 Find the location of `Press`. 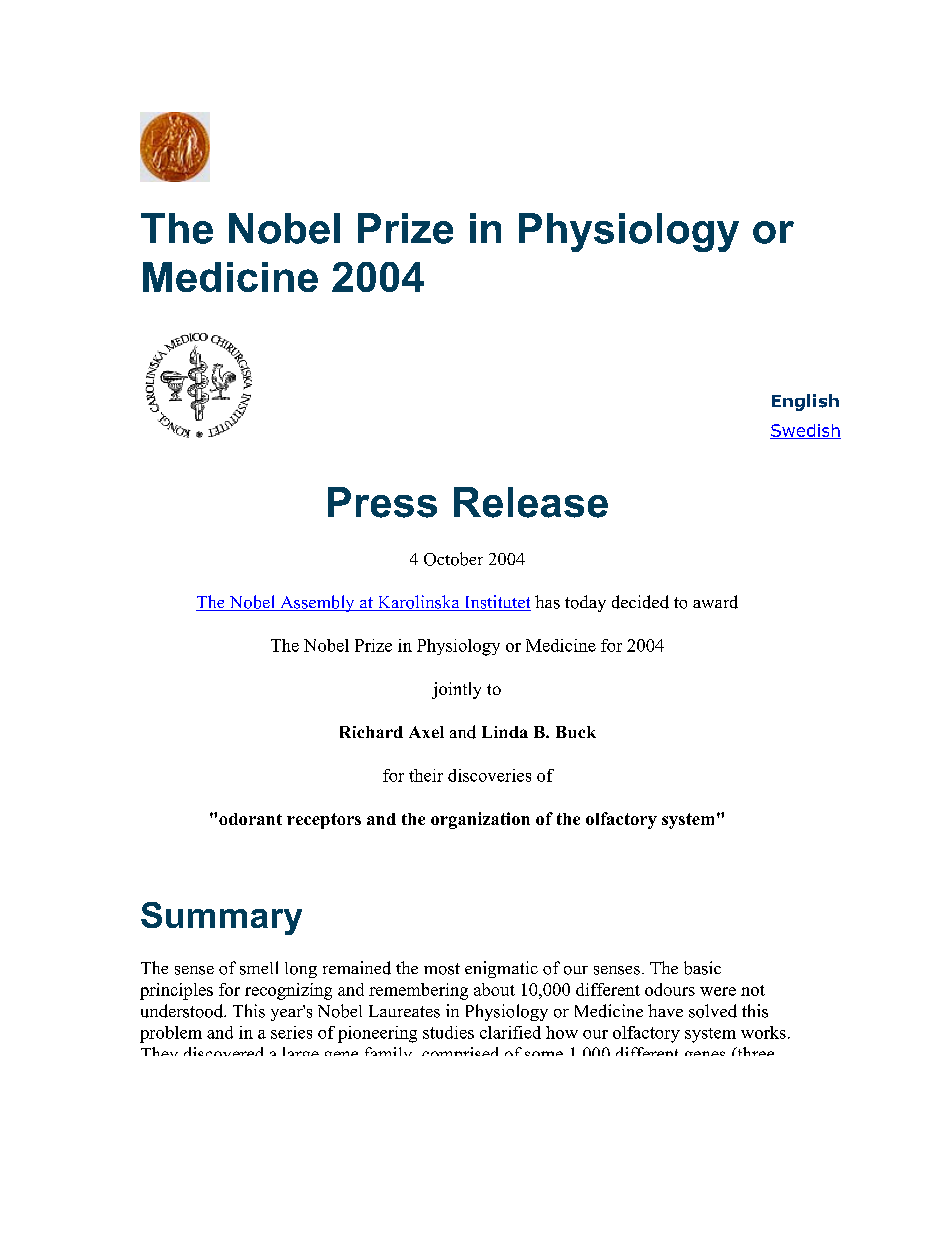

Press is located at coordinates (382, 502).
